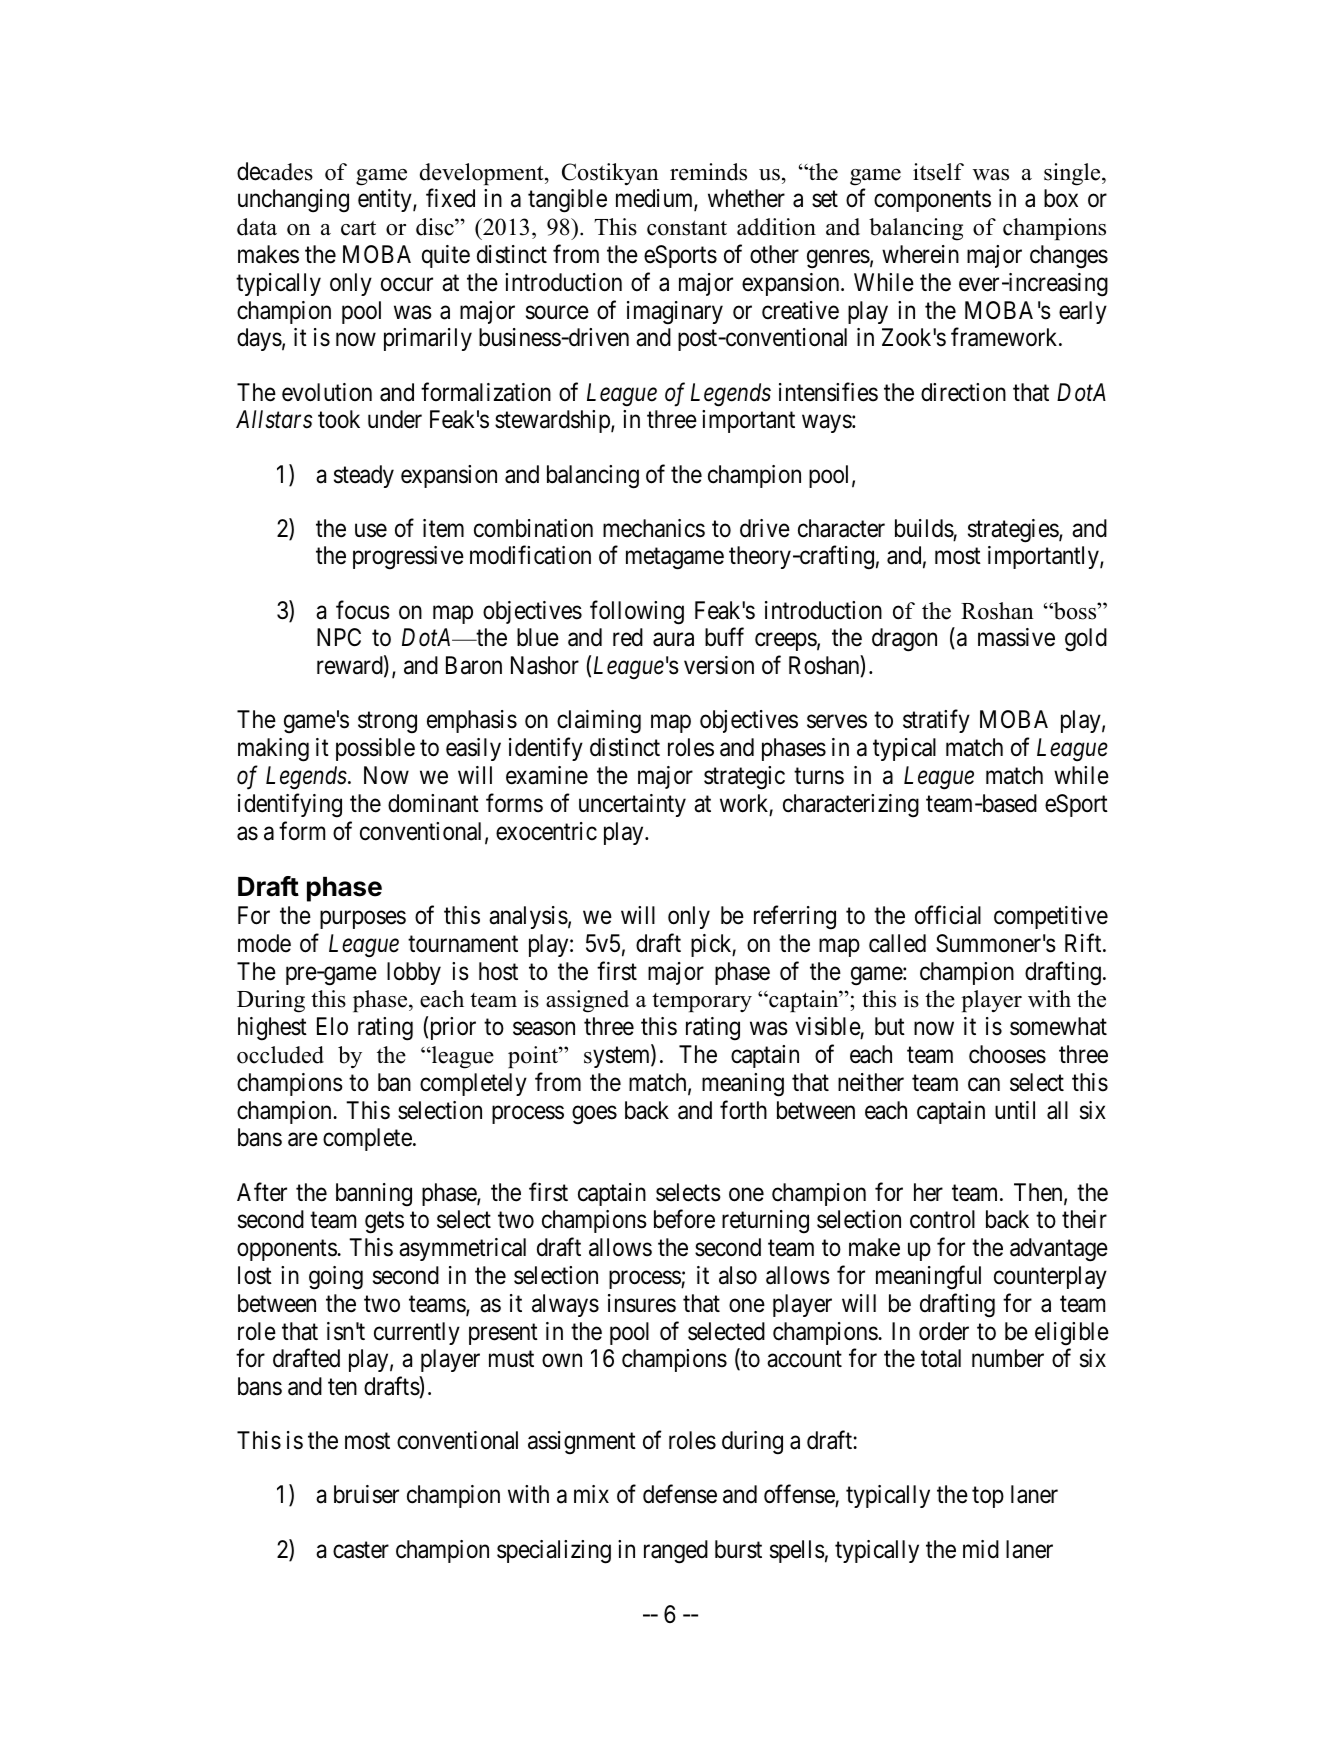 The width and height of the document is (1344, 1740). What do you see at coordinates (932, 201) in the document?
I see `components` at bounding box center [932, 201].
